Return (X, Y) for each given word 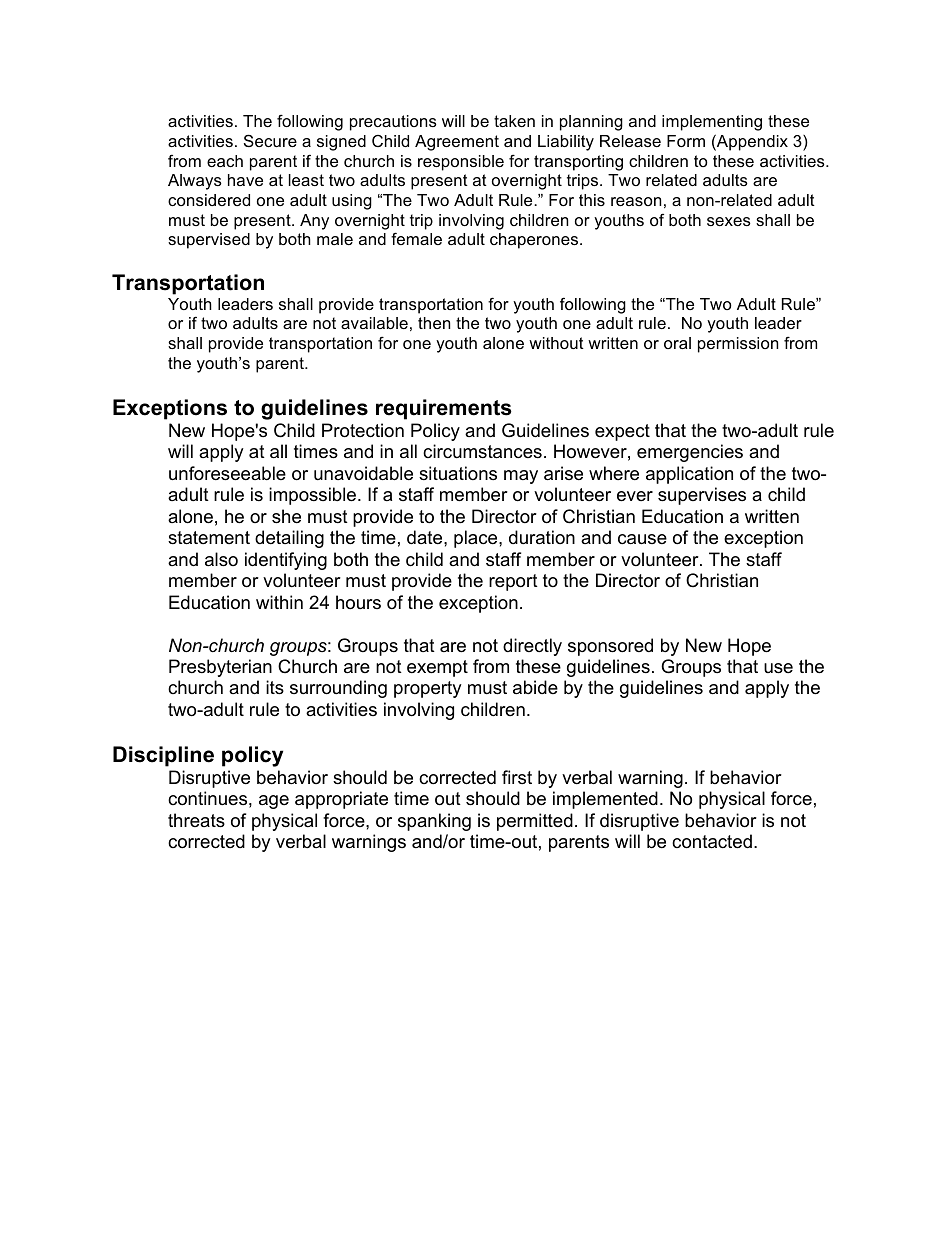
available (374, 323)
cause (642, 539)
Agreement (457, 143)
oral (677, 343)
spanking (434, 822)
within (279, 602)
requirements (444, 409)
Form (686, 141)
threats (196, 820)
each (225, 161)
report (513, 582)
